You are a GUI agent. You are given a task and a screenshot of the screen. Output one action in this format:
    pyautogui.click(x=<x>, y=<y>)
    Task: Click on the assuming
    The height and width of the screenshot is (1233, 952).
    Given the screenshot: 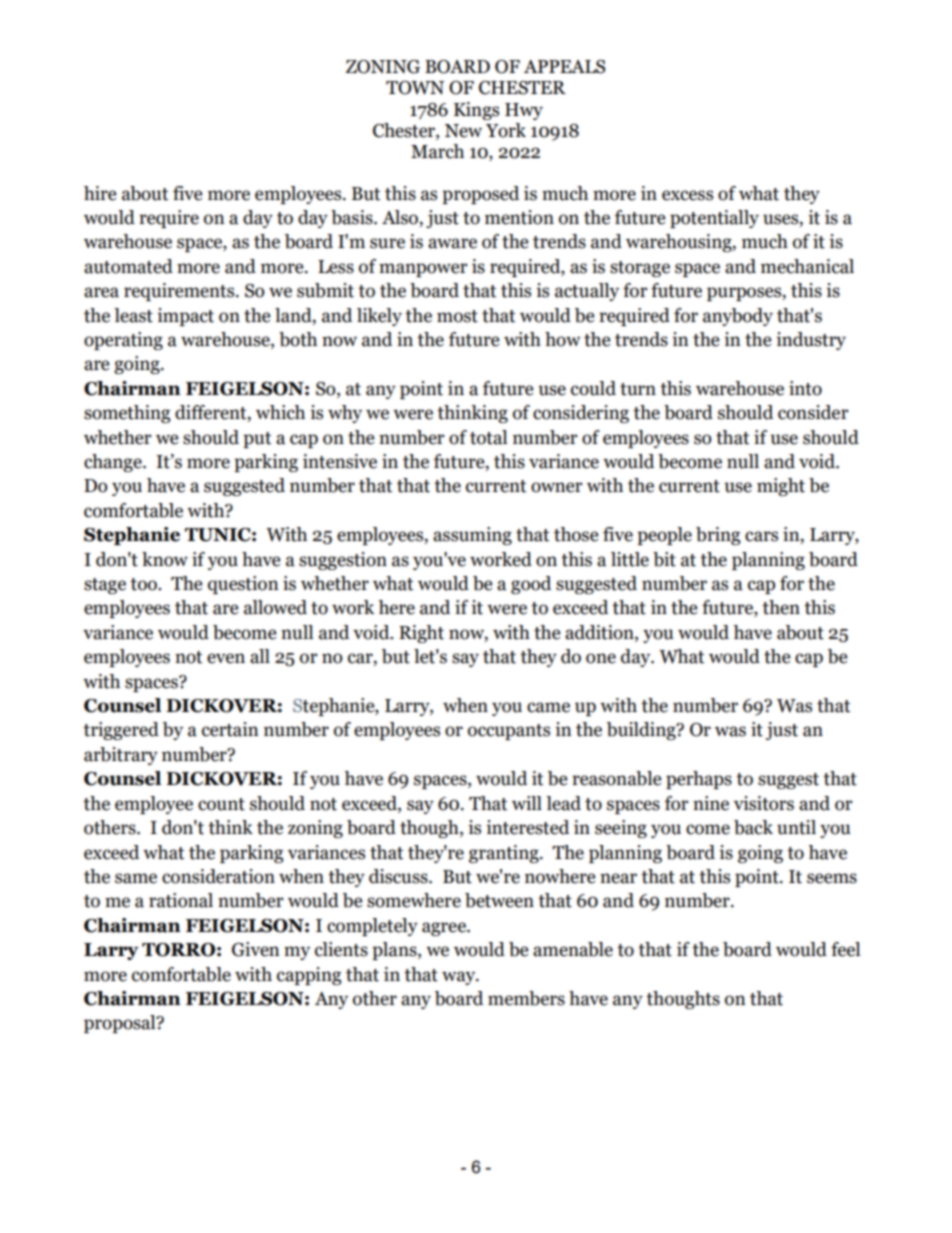 What is the action you would take?
    pyautogui.click(x=472, y=536)
